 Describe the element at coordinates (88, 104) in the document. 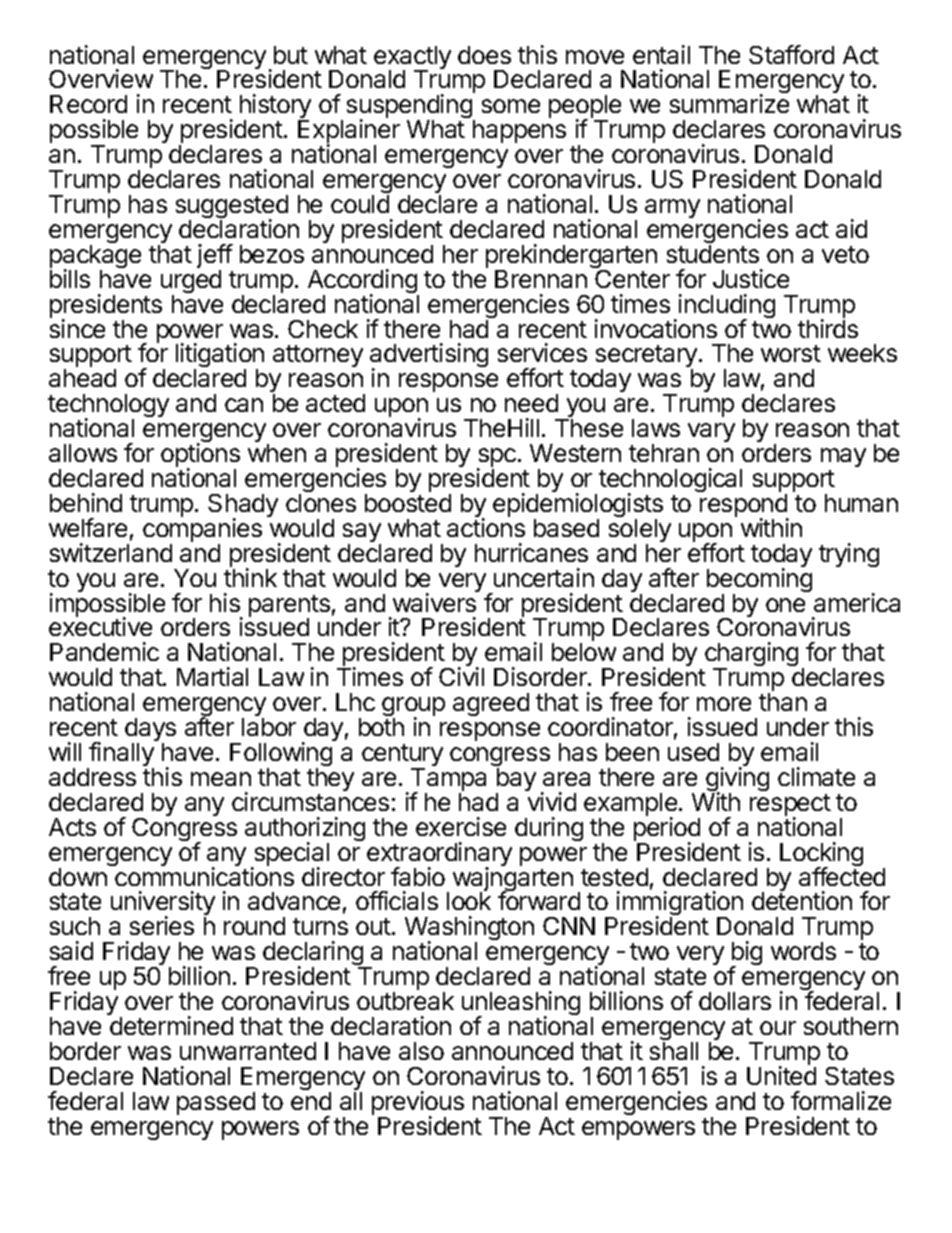

I see `Record` at that location.
